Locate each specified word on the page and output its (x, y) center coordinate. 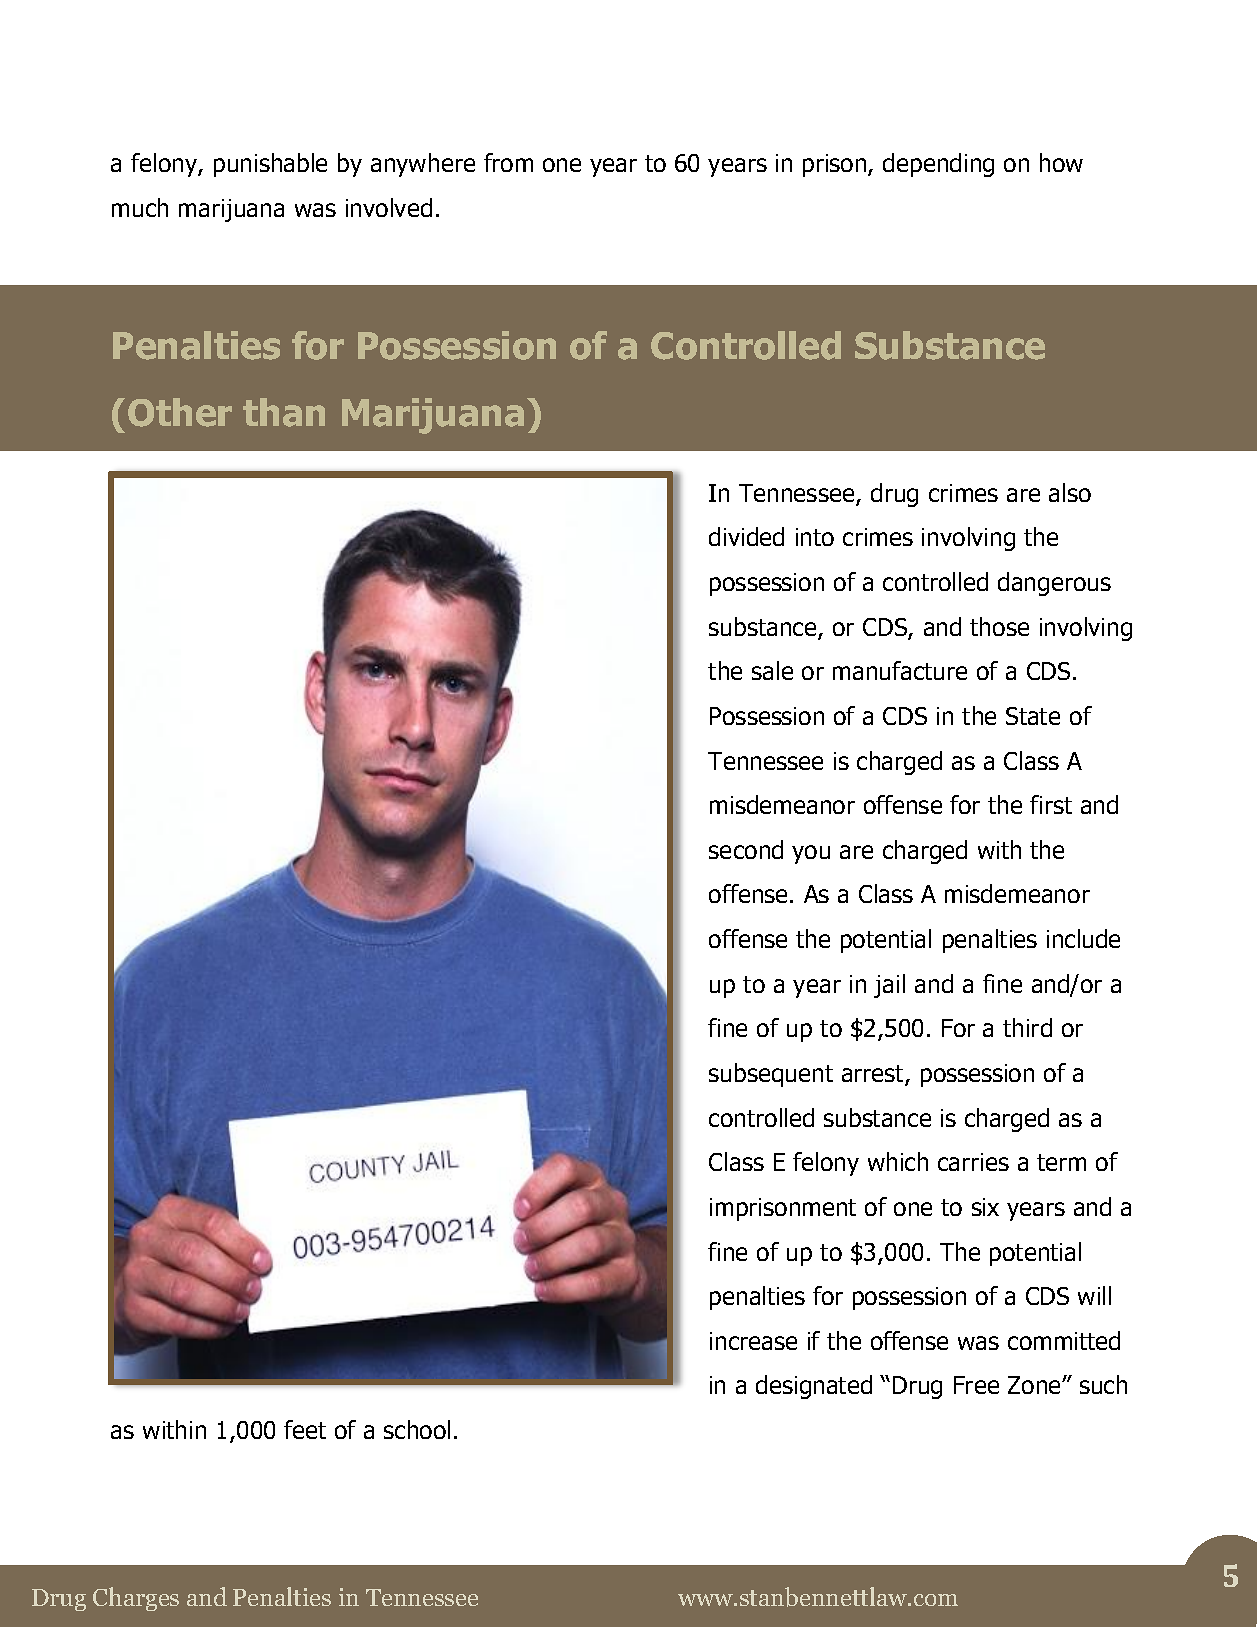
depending (938, 165)
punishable (270, 165)
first (1051, 804)
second (746, 849)
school (417, 1429)
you (811, 854)
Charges (136, 1599)
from (508, 162)
